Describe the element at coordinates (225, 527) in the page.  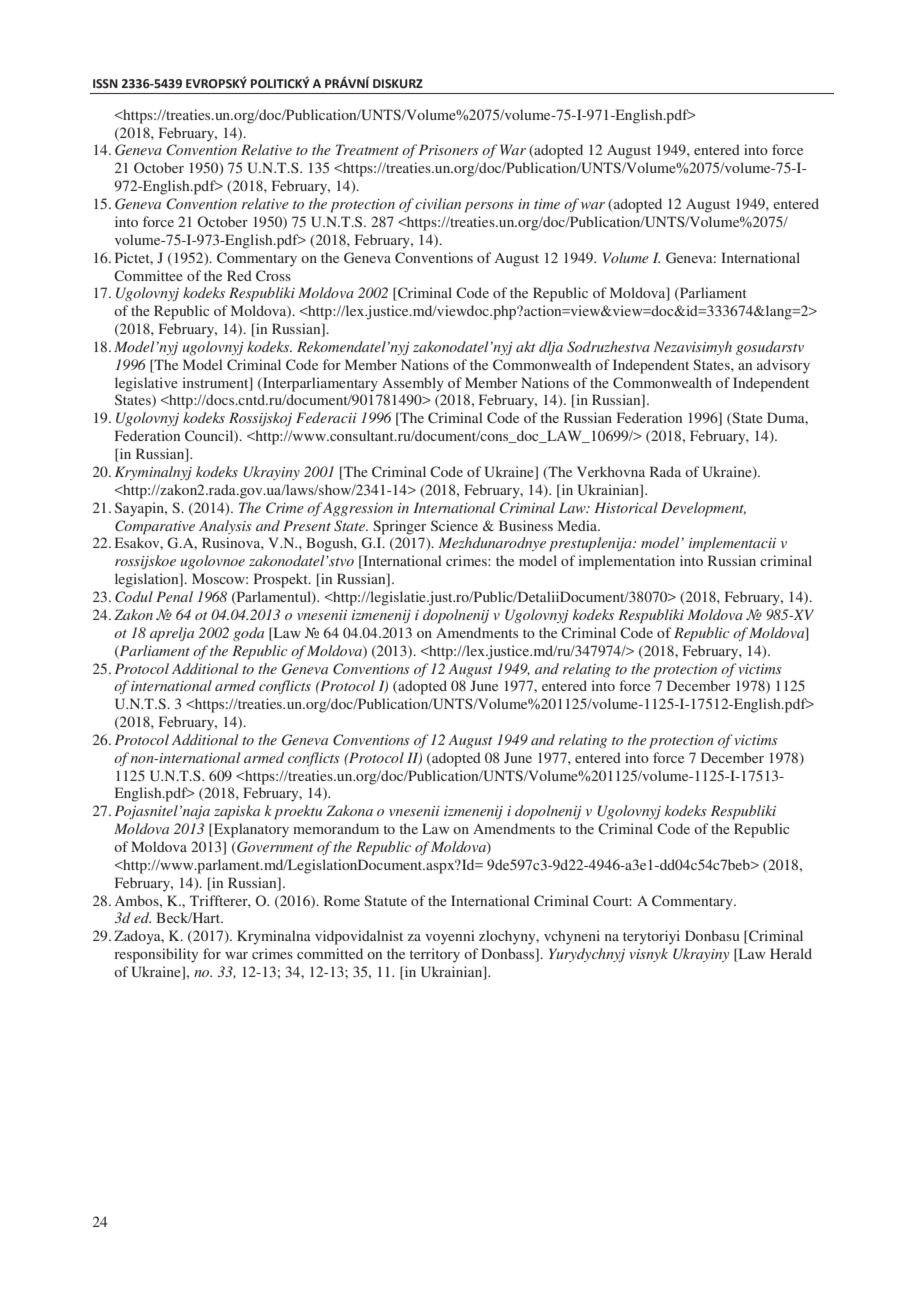
I see `Analysis` at that location.
